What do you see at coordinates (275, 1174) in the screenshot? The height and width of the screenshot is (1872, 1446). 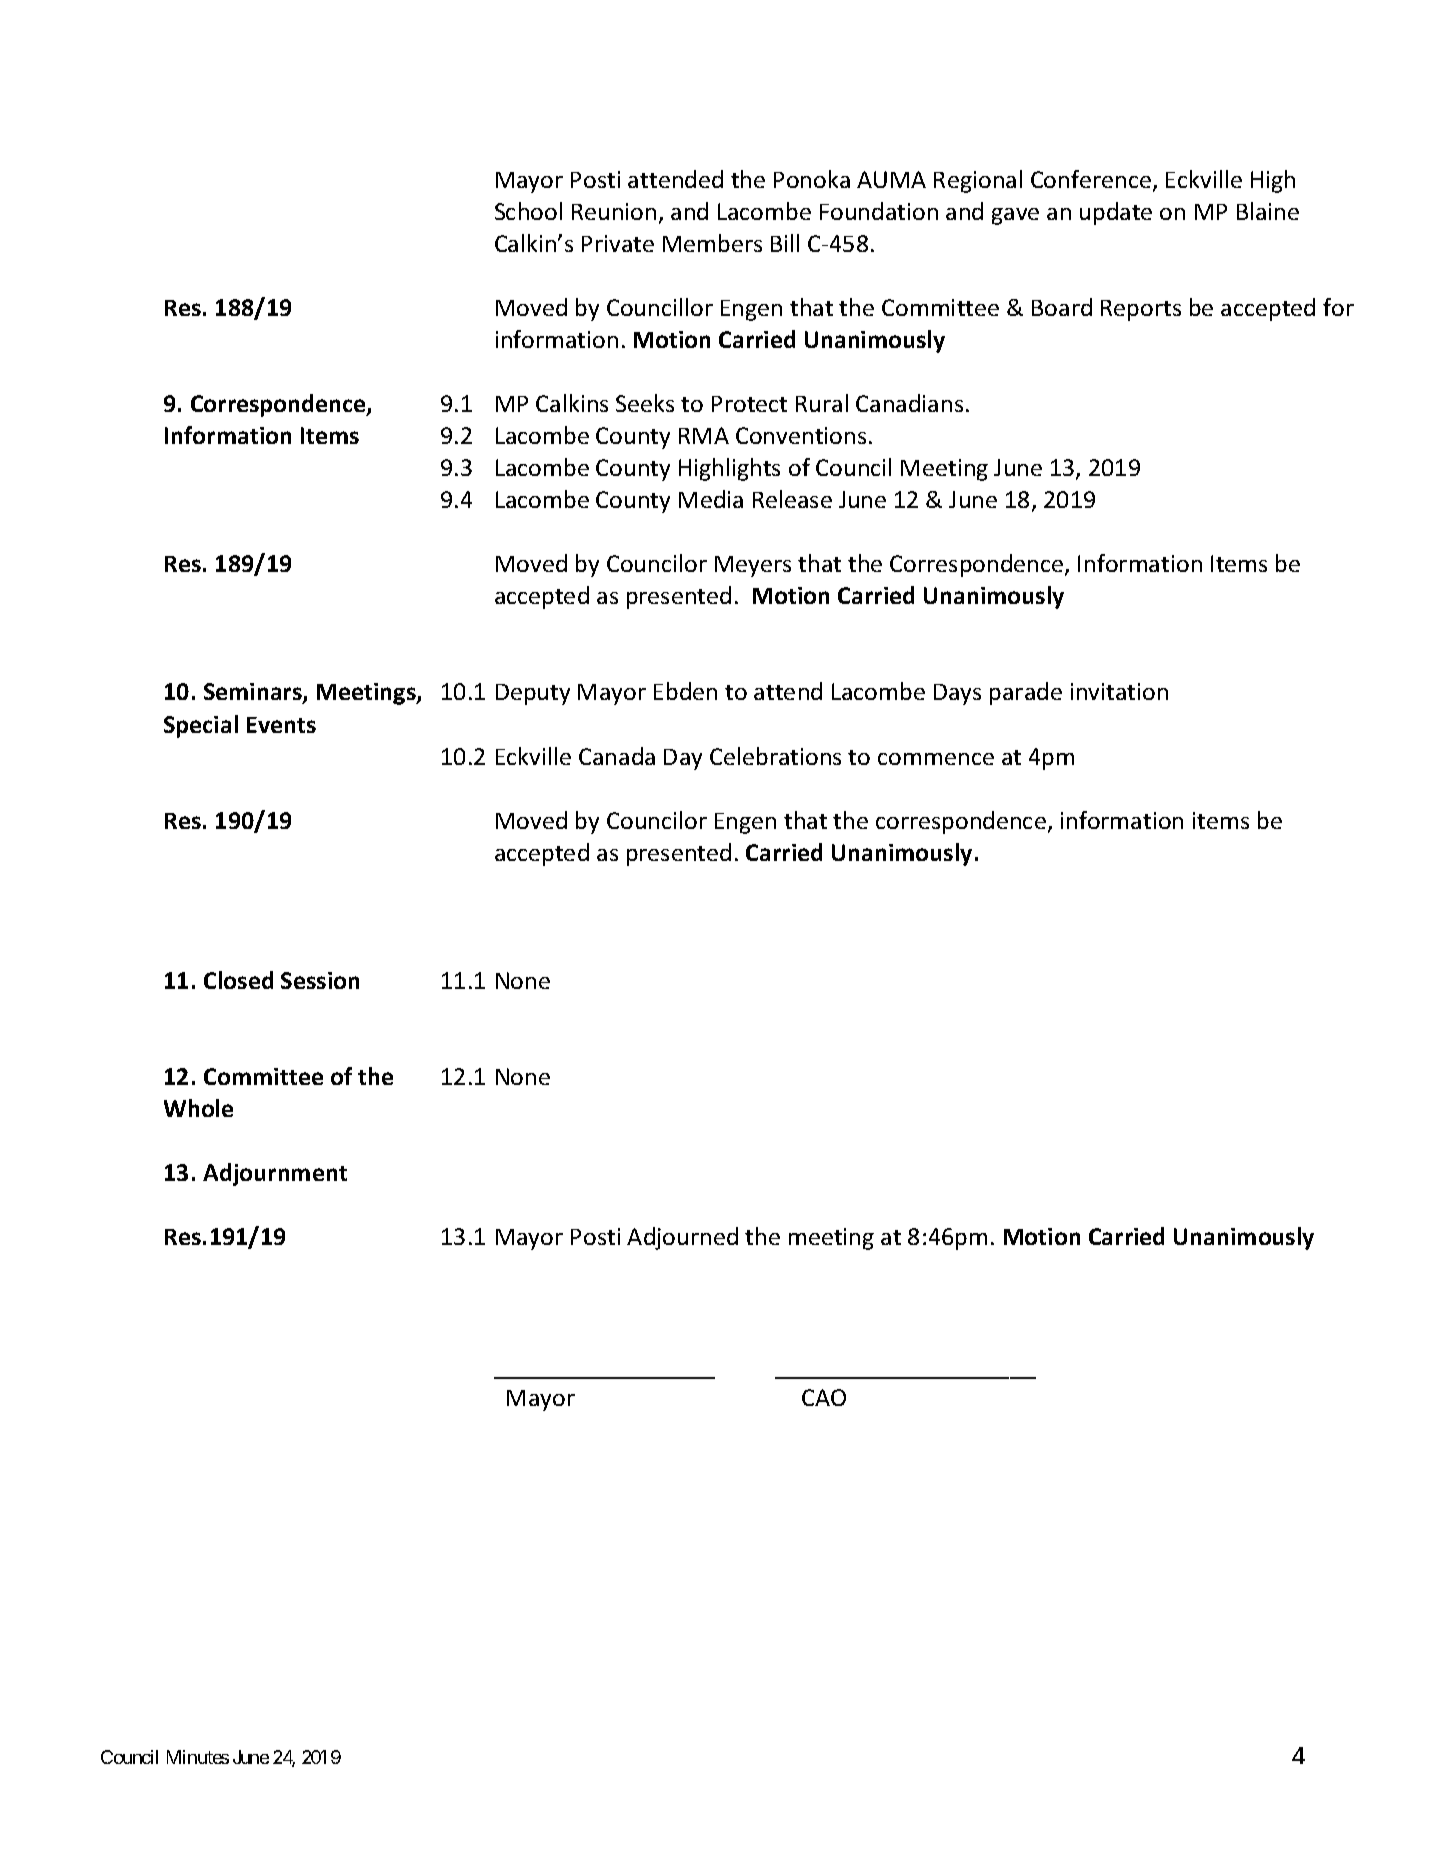 I see `Adjournment` at bounding box center [275, 1174].
